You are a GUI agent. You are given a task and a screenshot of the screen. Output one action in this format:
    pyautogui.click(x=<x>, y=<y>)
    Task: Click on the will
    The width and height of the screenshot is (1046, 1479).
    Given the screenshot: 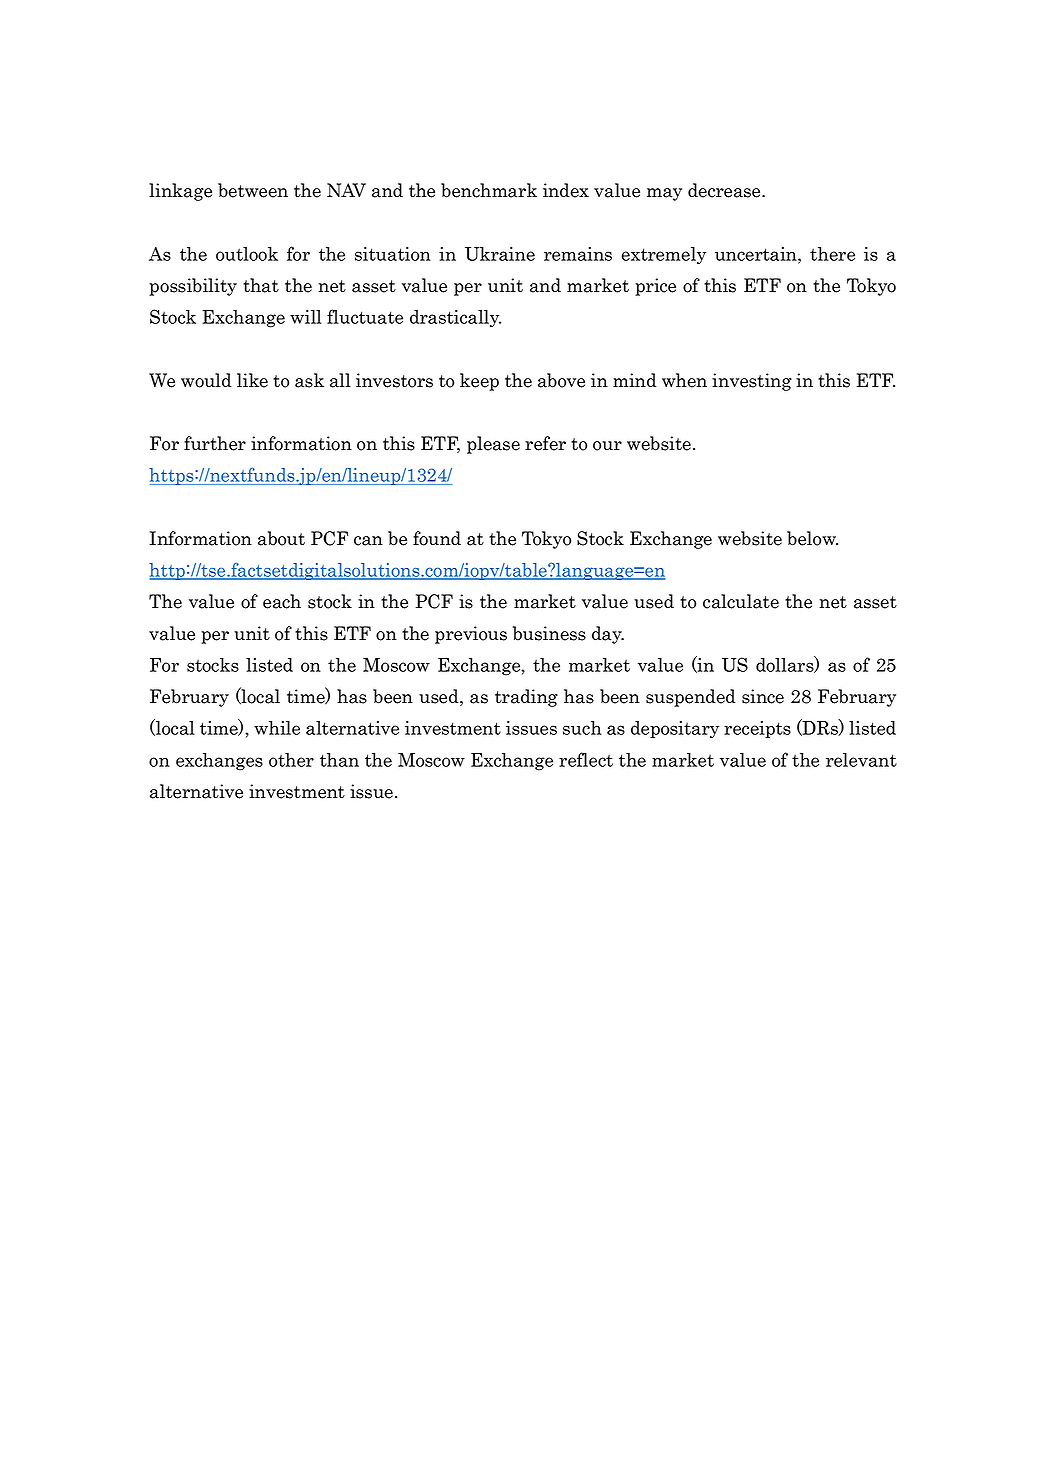 What is the action you would take?
    pyautogui.click(x=306, y=317)
